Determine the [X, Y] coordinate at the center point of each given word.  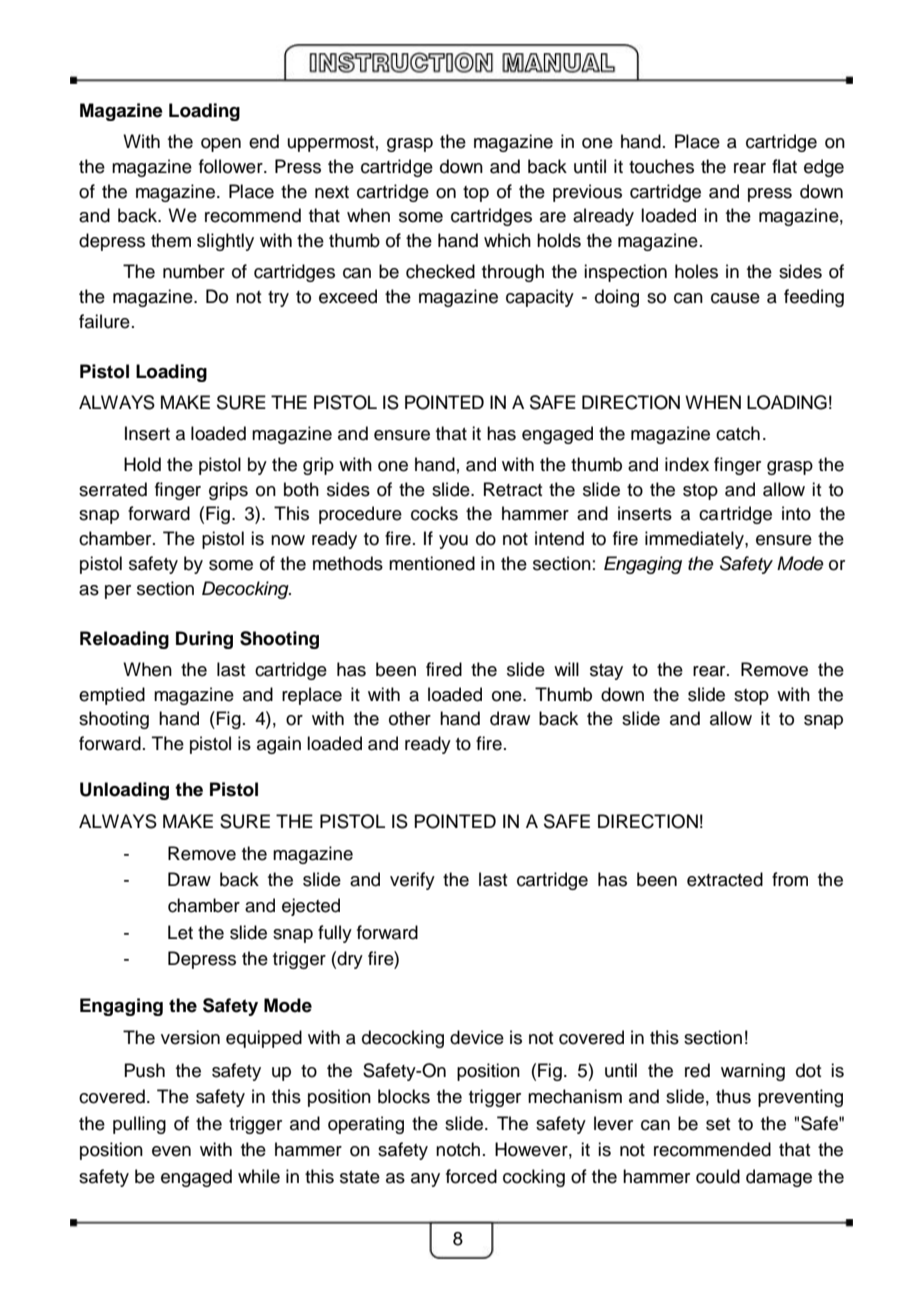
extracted [725, 879]
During [204, 640]
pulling [139, 1125]
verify [412, 881]
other [410, 718]
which [507, 240]
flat [784, 166]
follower [232, 166]
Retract [513, 489]
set [718, 1124]
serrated [113, 489]
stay [606, 672]
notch [458, 1149]
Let [180, 932]
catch [738, 433]
